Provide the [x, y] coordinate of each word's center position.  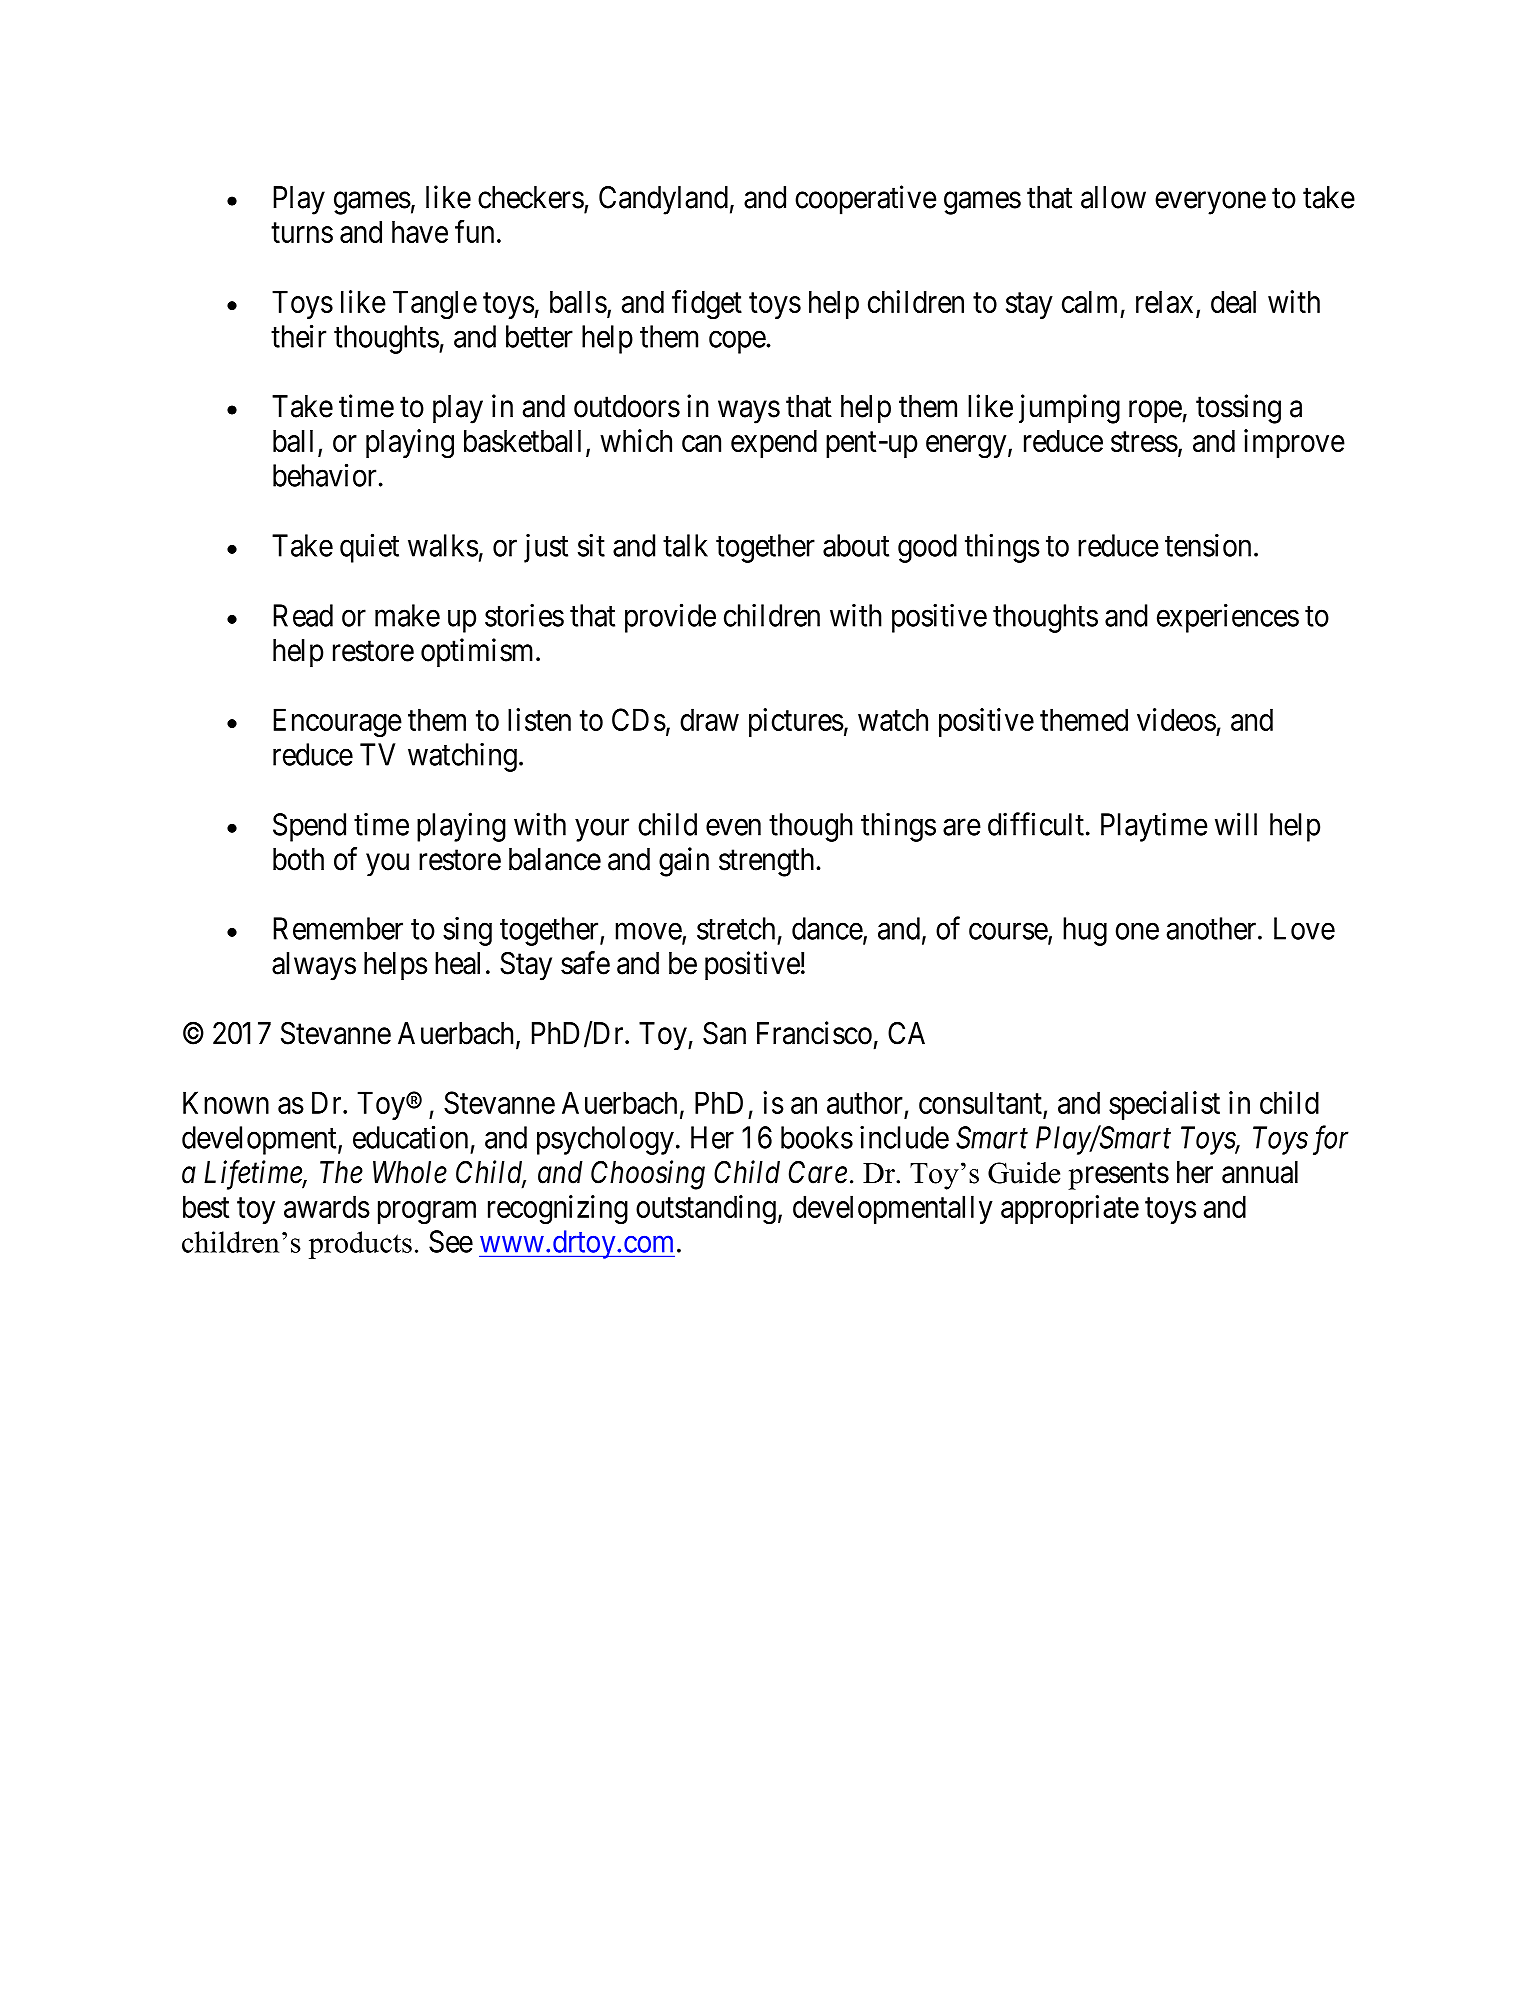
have [420, 232]
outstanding [706, 1209]
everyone [1210, 203]
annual [1260, 1172]
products [360, 1245]
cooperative [865, 200]
